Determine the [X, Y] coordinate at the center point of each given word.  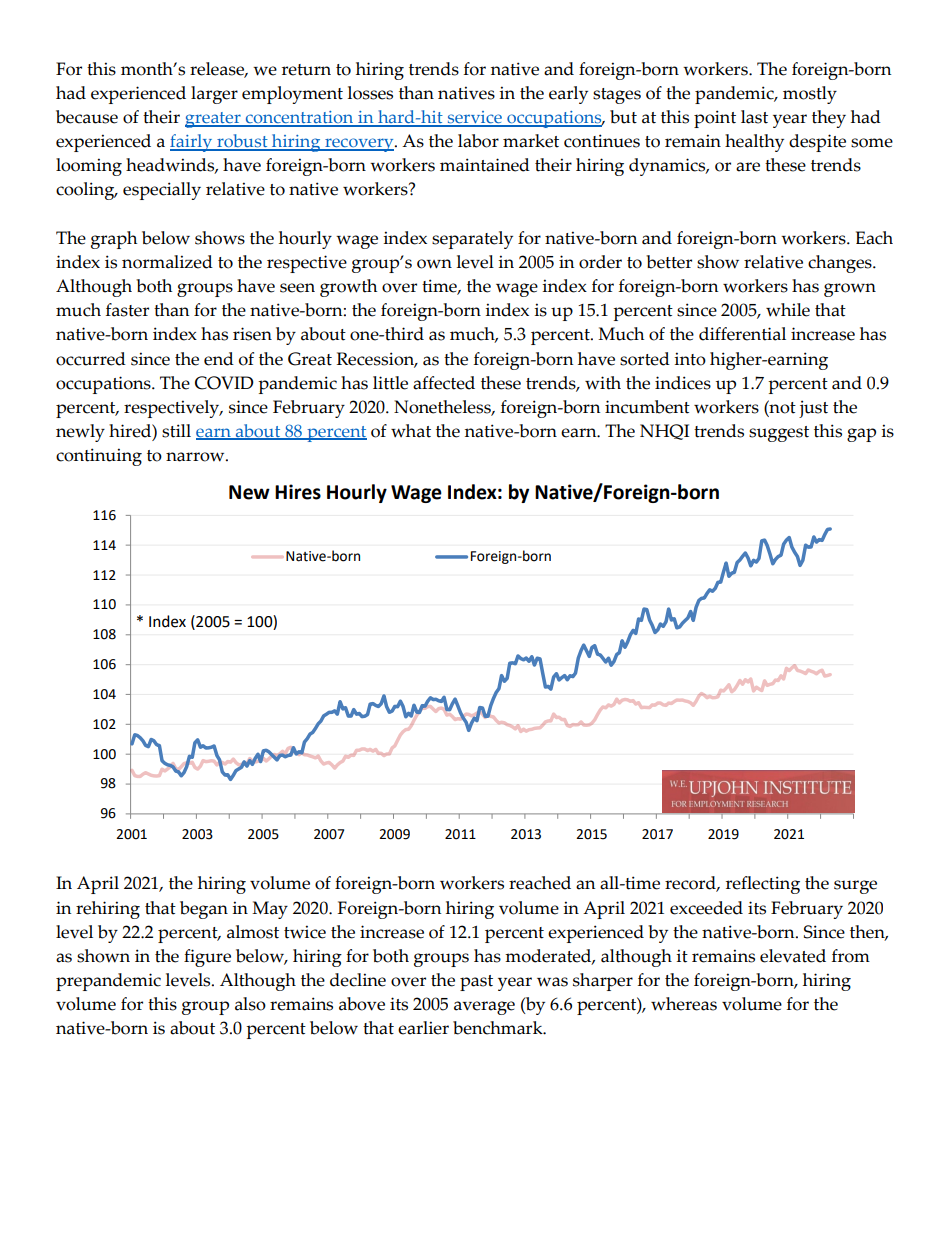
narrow [196, 457]
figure [207, 958]
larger [214, 95]
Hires [298, 492]
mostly [810, 95]
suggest [779, 434]
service [474, 118]
